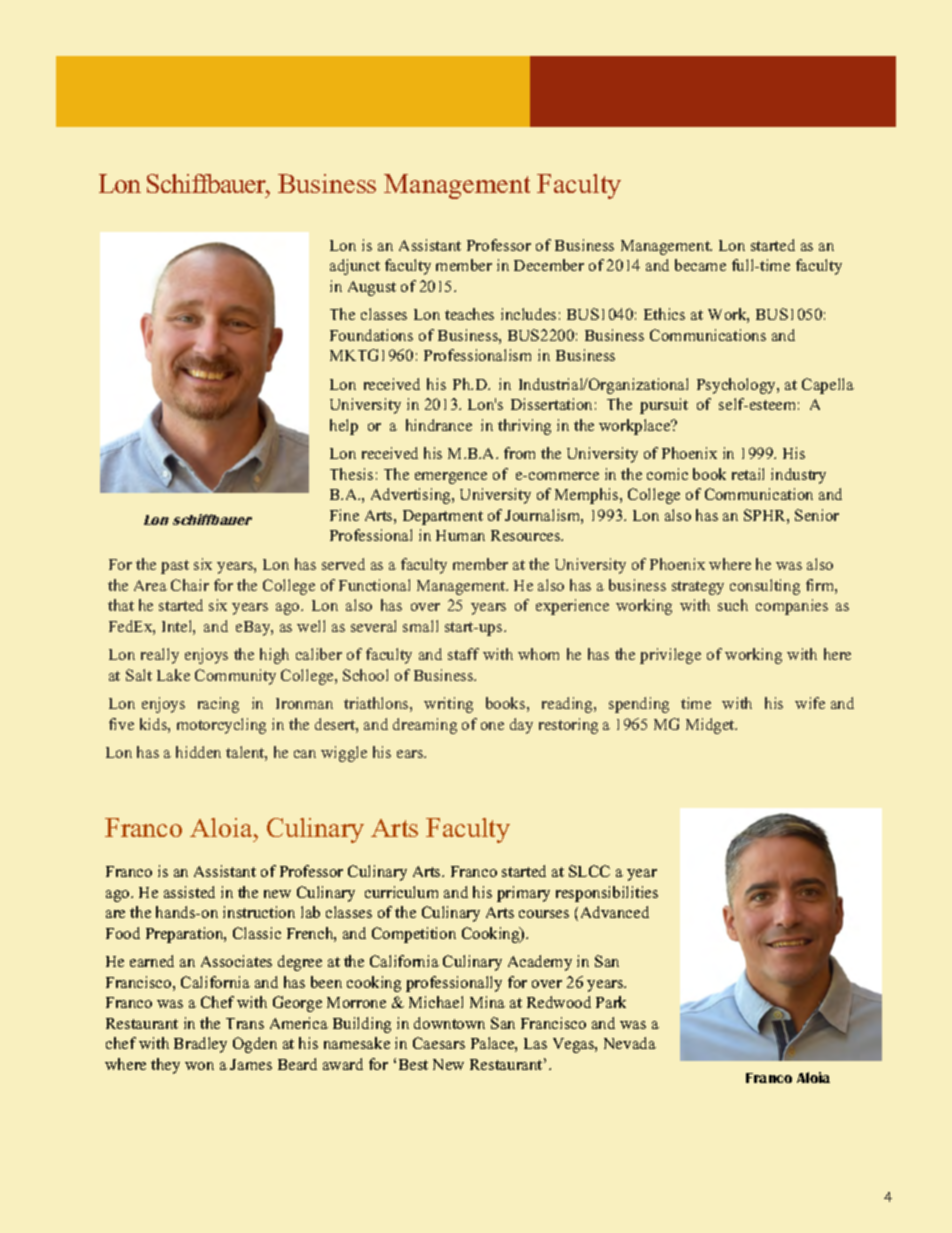 The image size is (952, 1233). Describe the element at coordinates (469, 314) in the screenshot. I see `teaches` at that location.
